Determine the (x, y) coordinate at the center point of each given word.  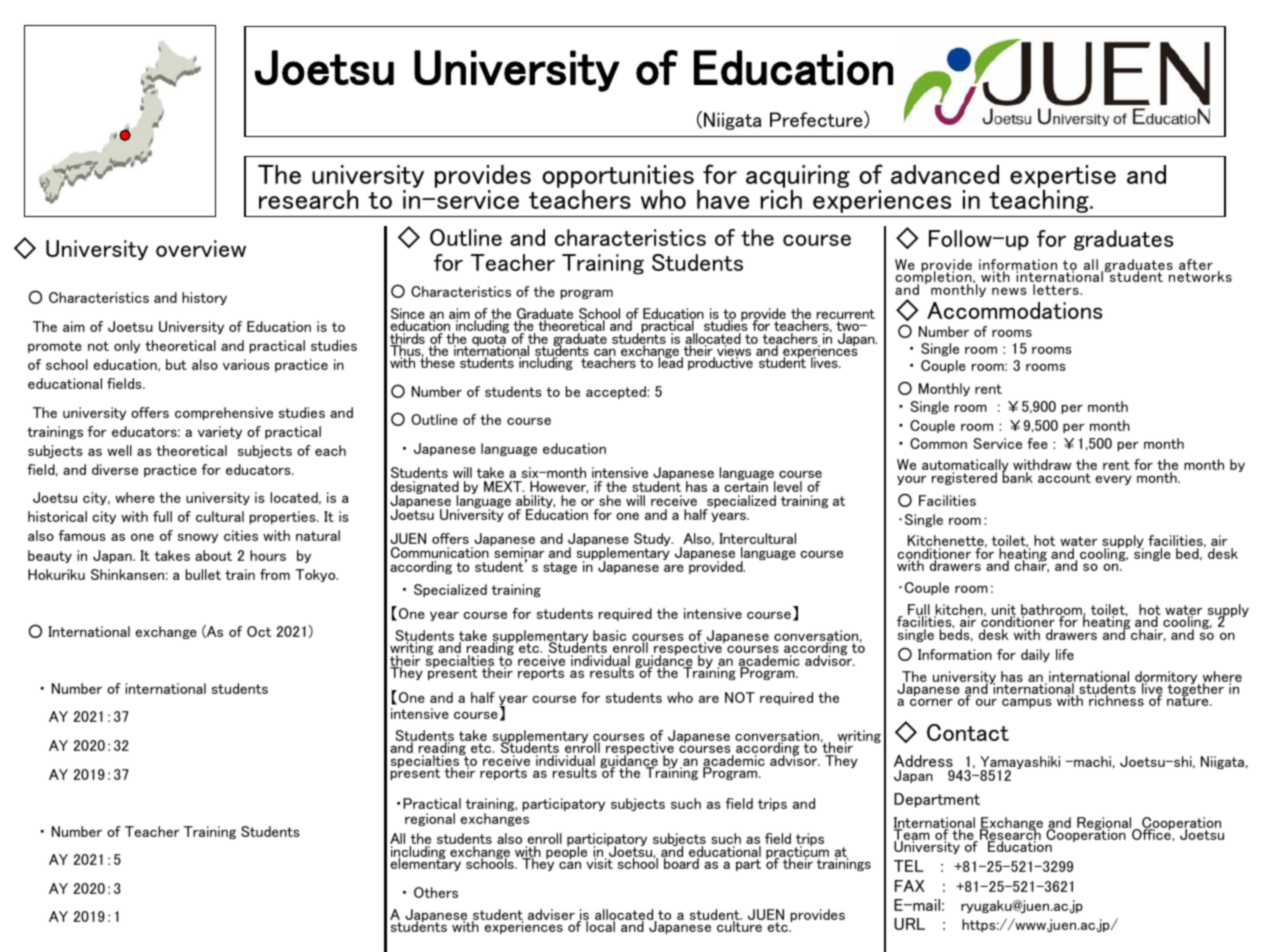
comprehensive (224, 413)
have (723, 199)
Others (436, 892)
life (1065, 654)
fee (1037, 443)
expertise (1063, 178)
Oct (259, 631)
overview (201, 248)
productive (720, 363)
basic (609, 637)
